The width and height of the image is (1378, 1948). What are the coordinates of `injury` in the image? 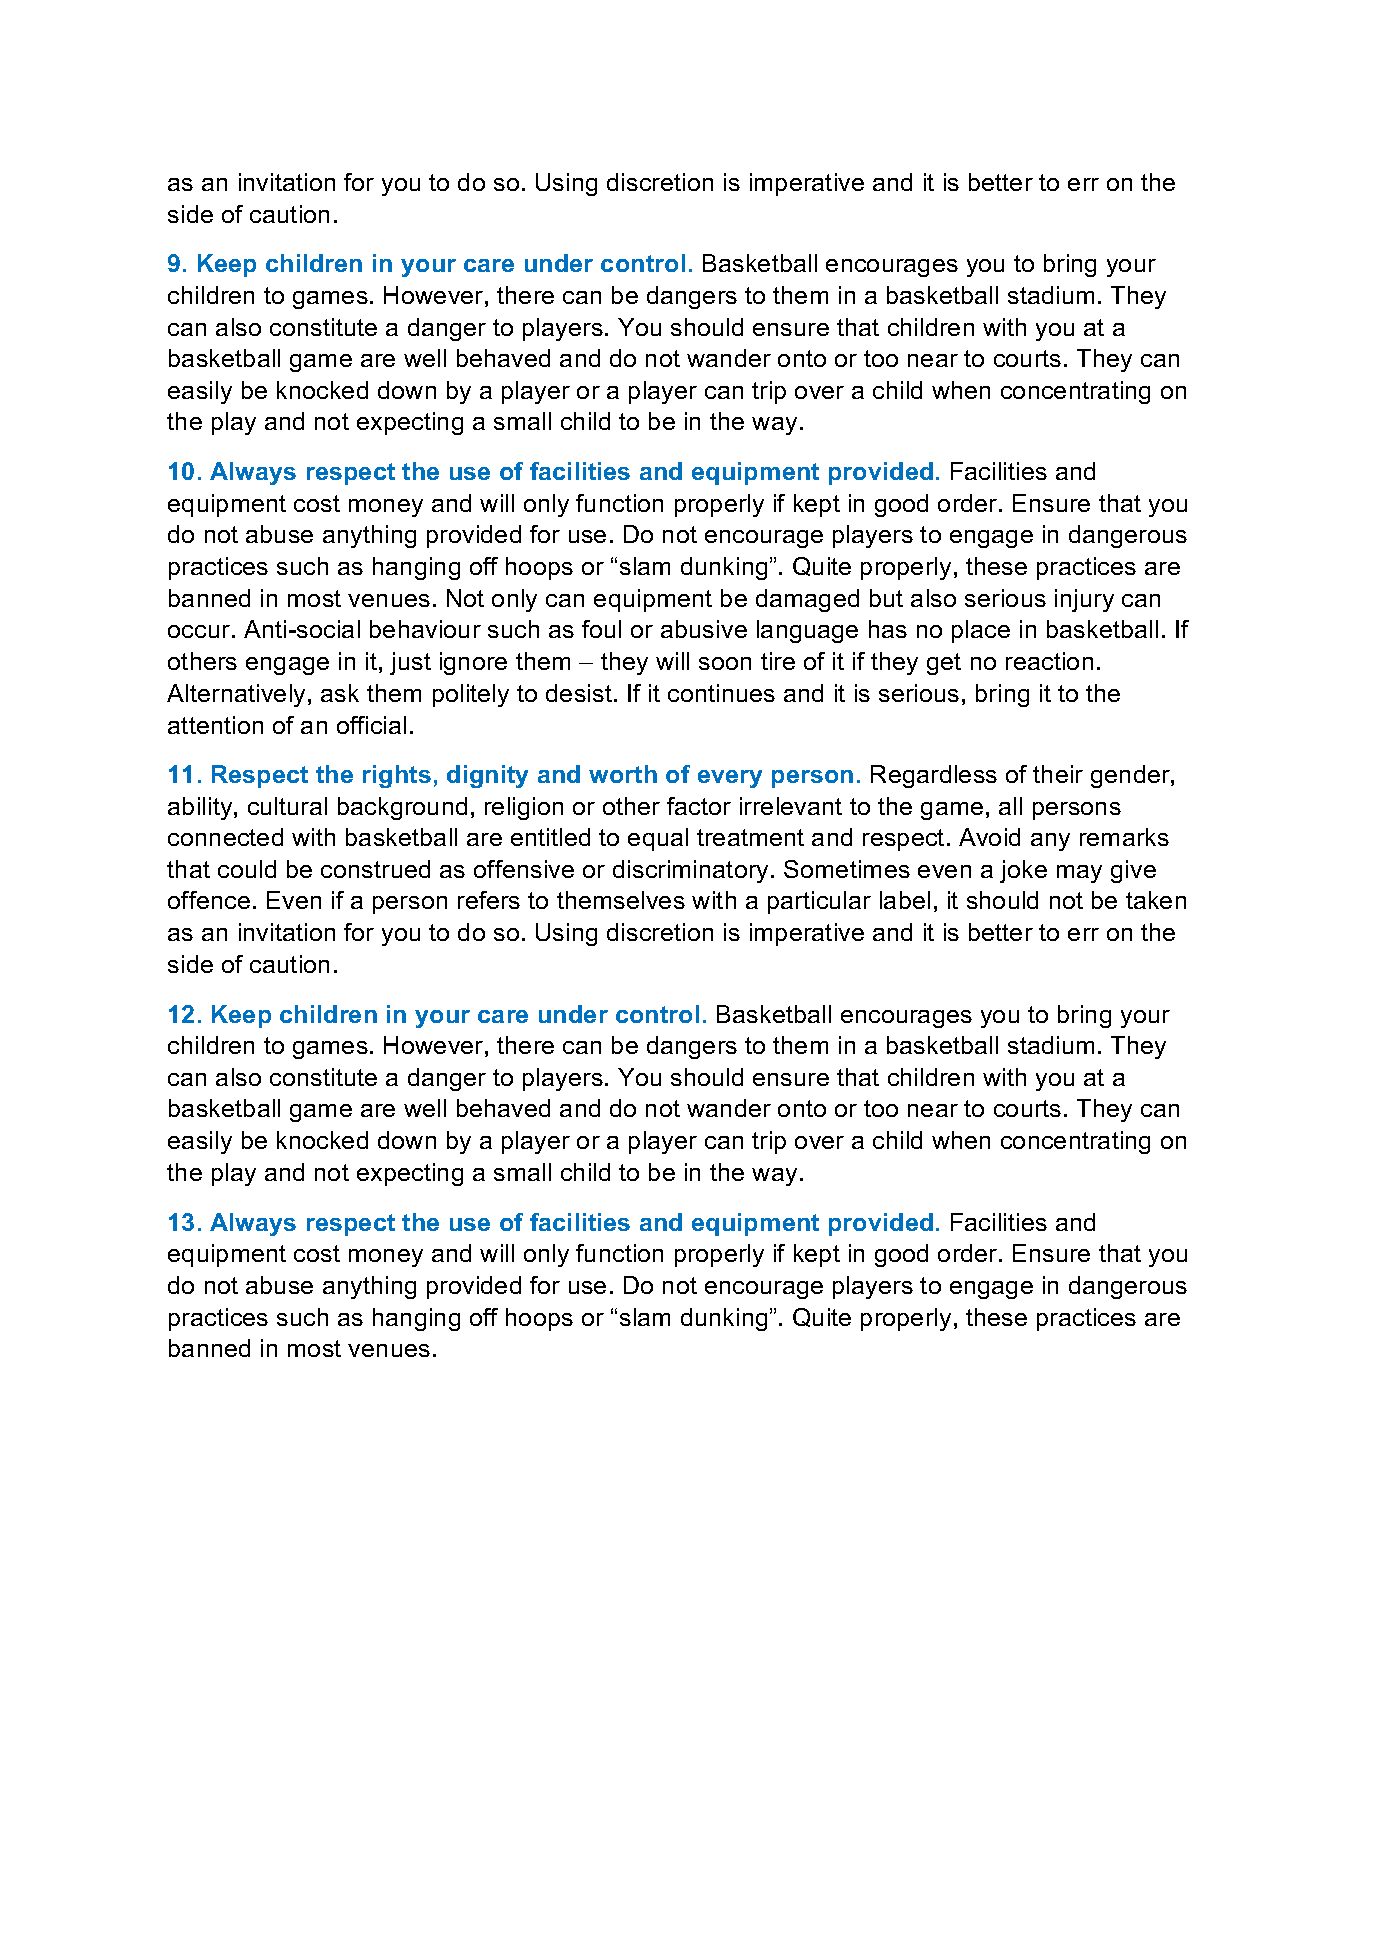 It's located at (1084, 600).
